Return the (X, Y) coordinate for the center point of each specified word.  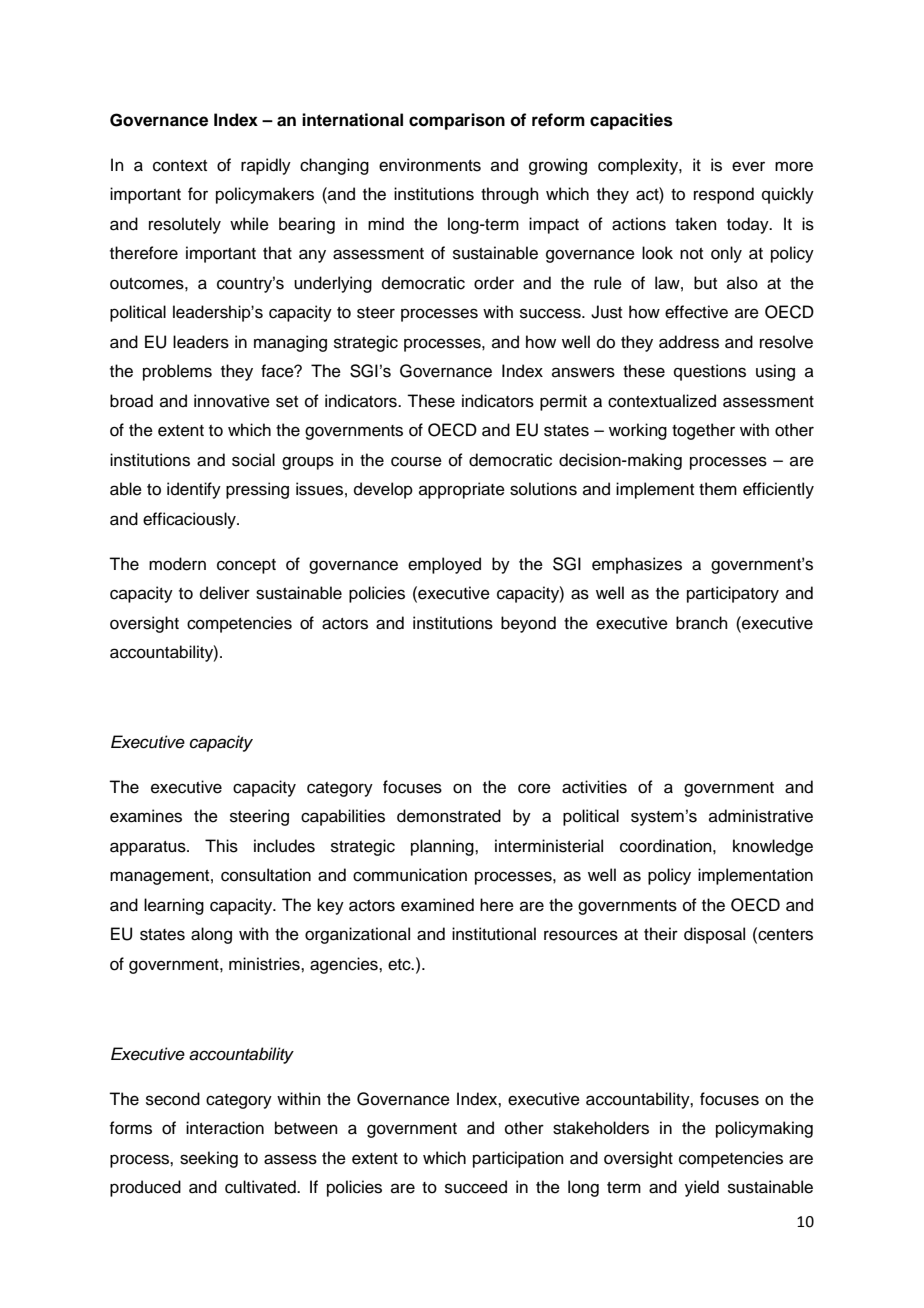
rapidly (266, 166)
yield (702, 1188)
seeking (209, 1159)
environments (430, 165)
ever (748, 166)
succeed (476, 1187)
